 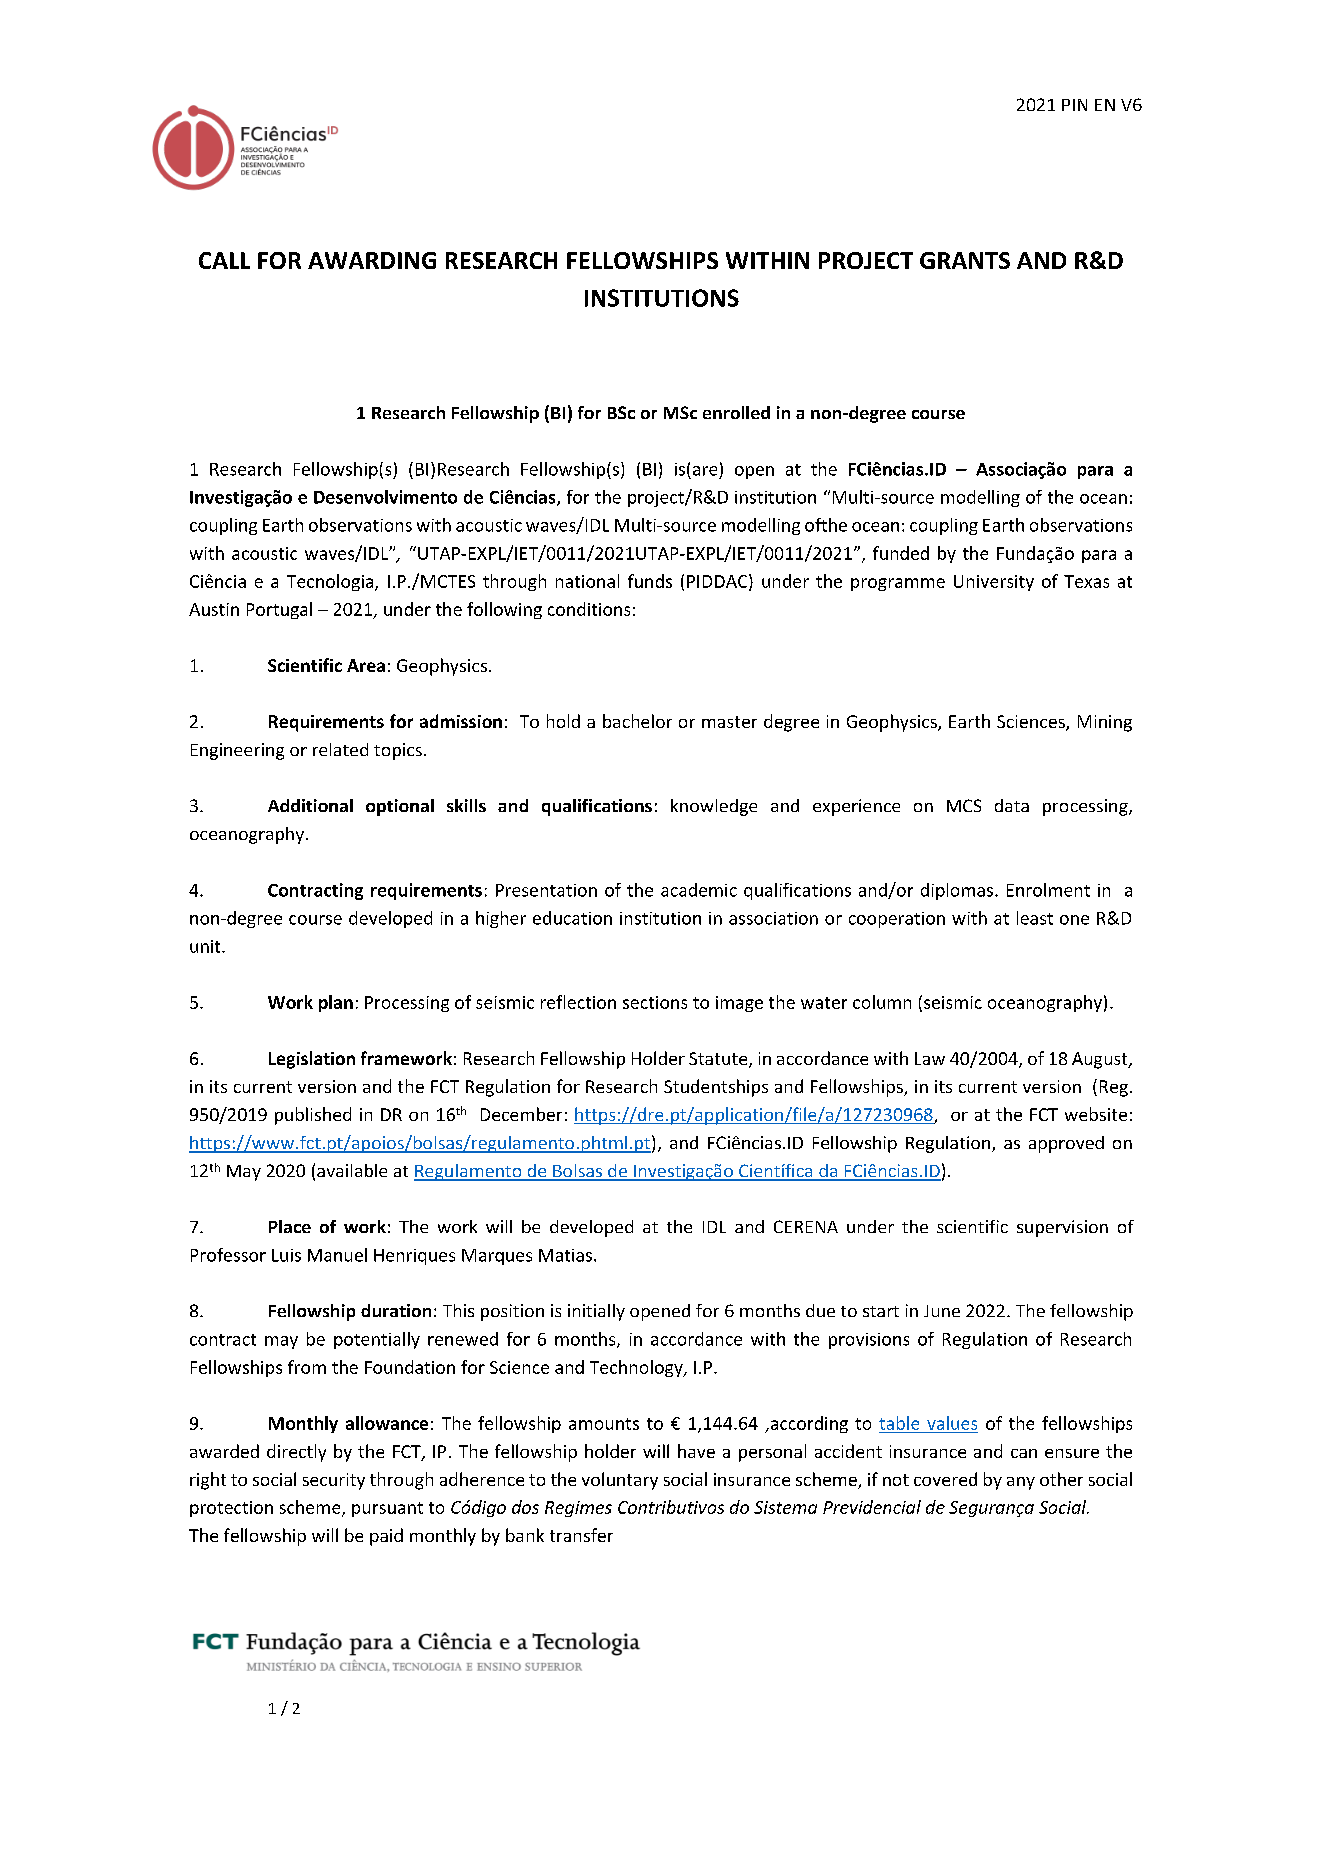 I want to click on Legislation, so click(x=312, y=1060).
